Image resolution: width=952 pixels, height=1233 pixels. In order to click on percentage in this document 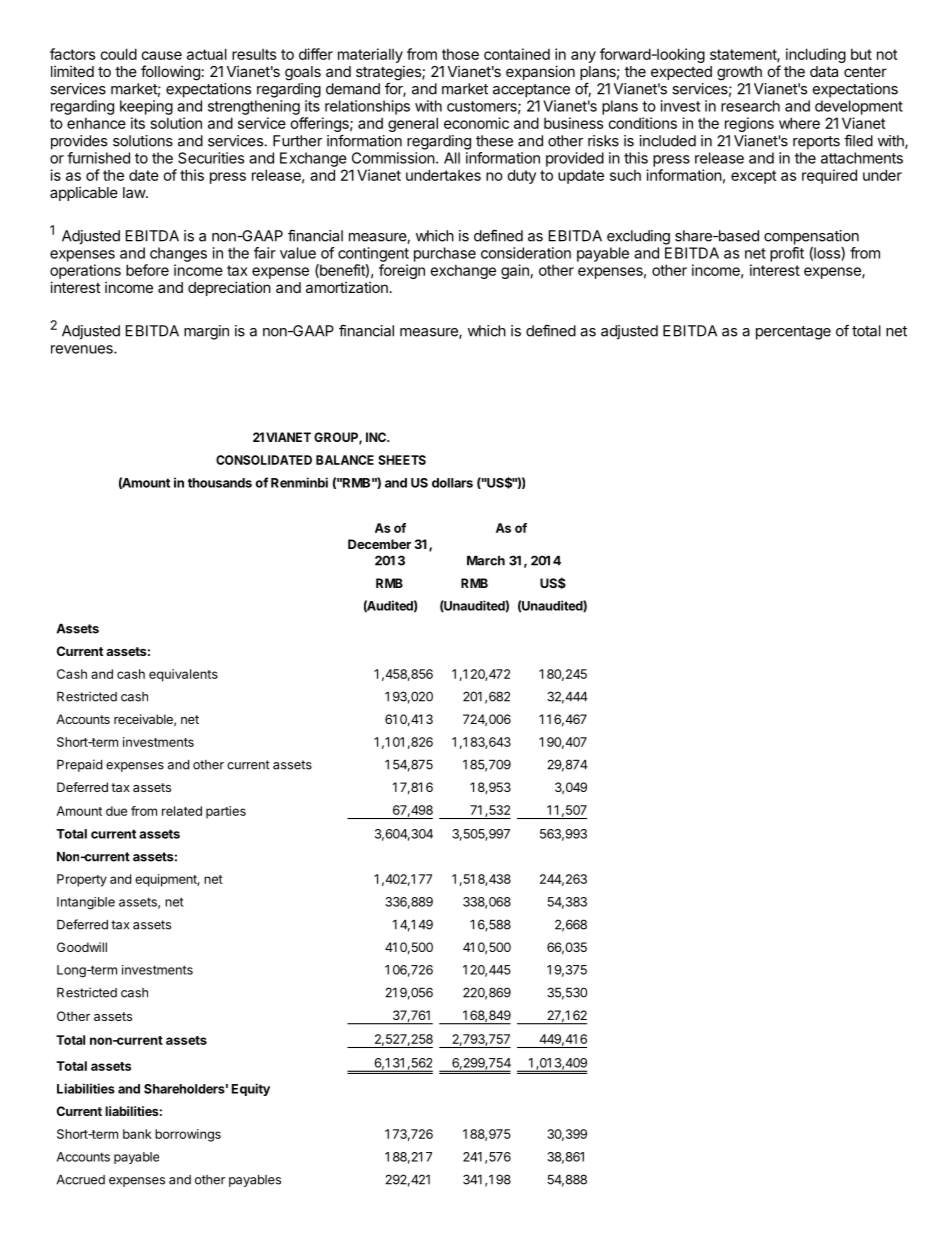, I will do `click(793, 333)`.
